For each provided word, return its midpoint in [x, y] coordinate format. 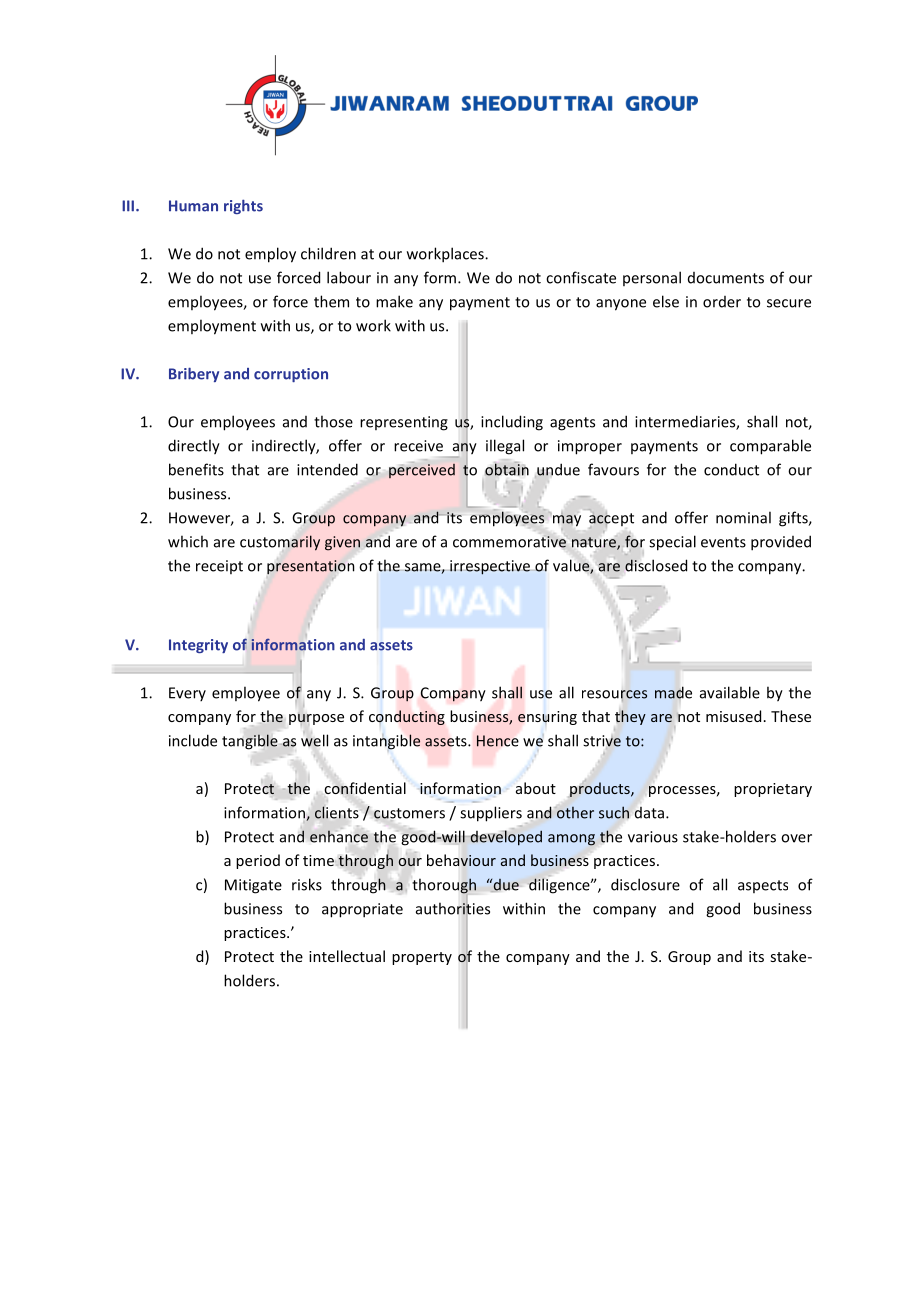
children [328, 253]
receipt [219, 567]
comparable [770, 447]
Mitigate [253, 886]
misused [733, 716]
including [512, 423]
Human [193, 206]
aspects [763, 886]
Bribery [194, 374]
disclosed [656, 565]
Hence [498, 741]
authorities [453, 908]
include [193, 740]
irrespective [490, 567]
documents [726, 278]
